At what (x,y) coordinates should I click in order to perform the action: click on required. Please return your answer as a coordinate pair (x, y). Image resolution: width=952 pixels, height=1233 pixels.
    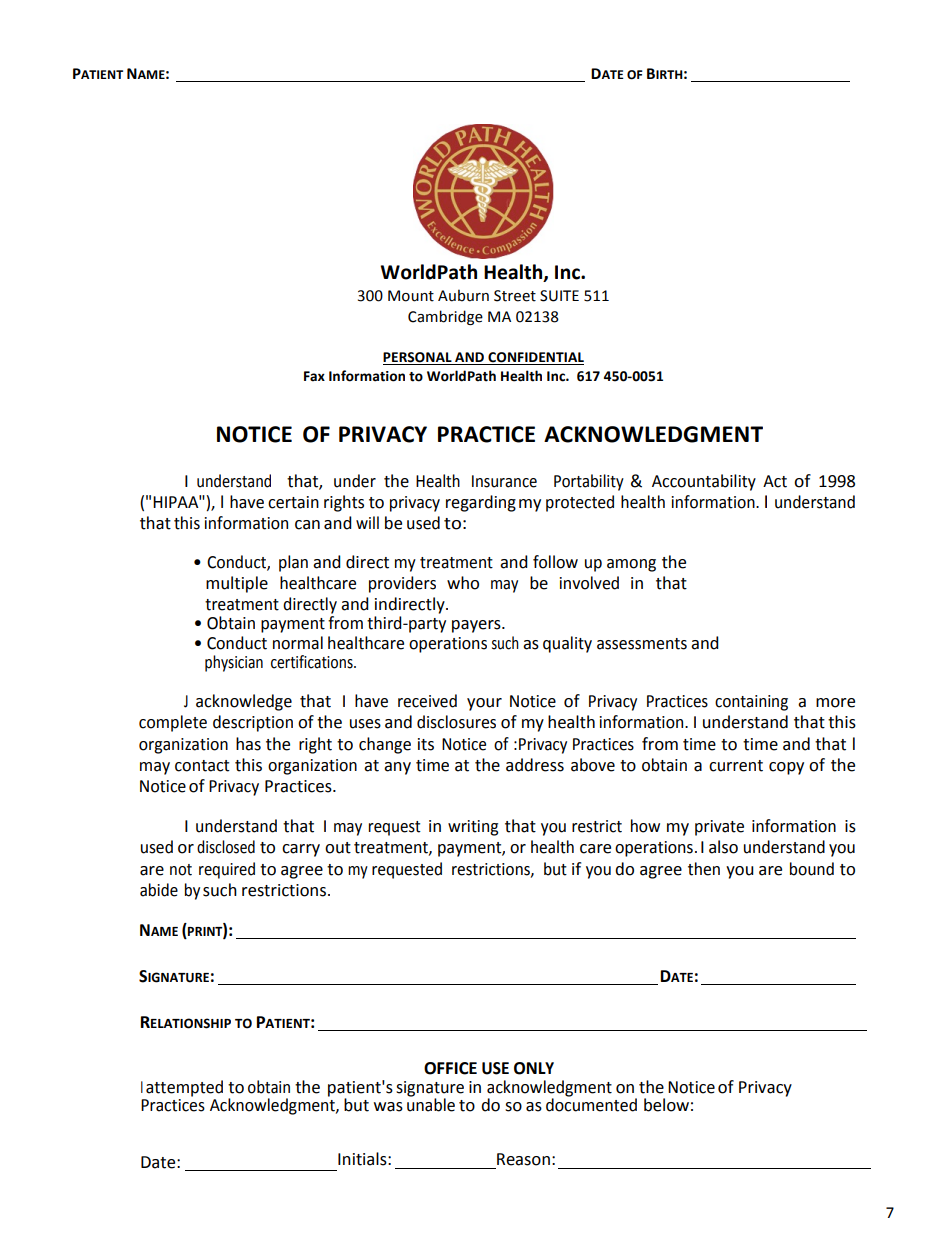
    Looking at the image, I should click on (227, 870).
